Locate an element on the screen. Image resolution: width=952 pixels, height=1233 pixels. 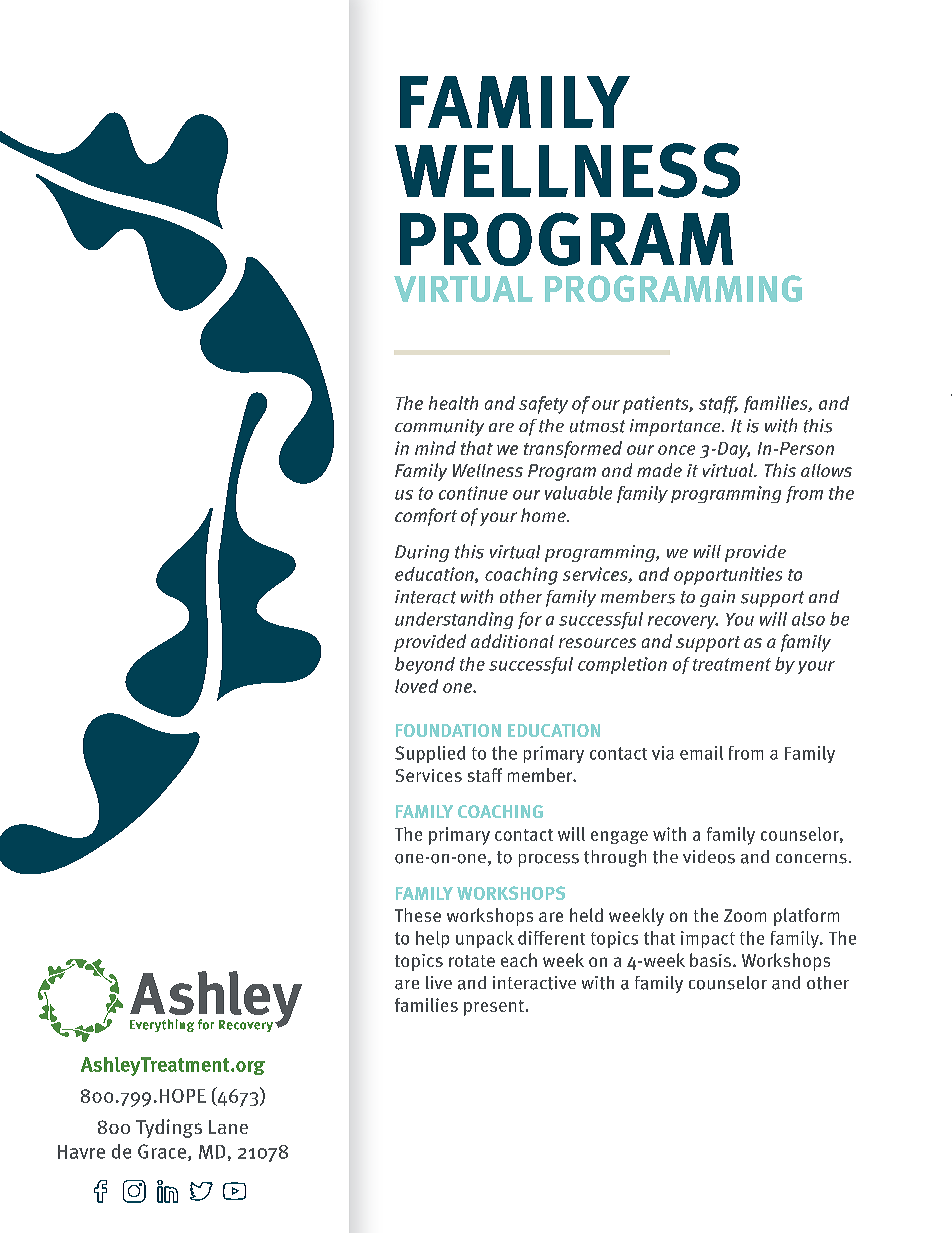
Zoom is located at coordinates (745, 915).
